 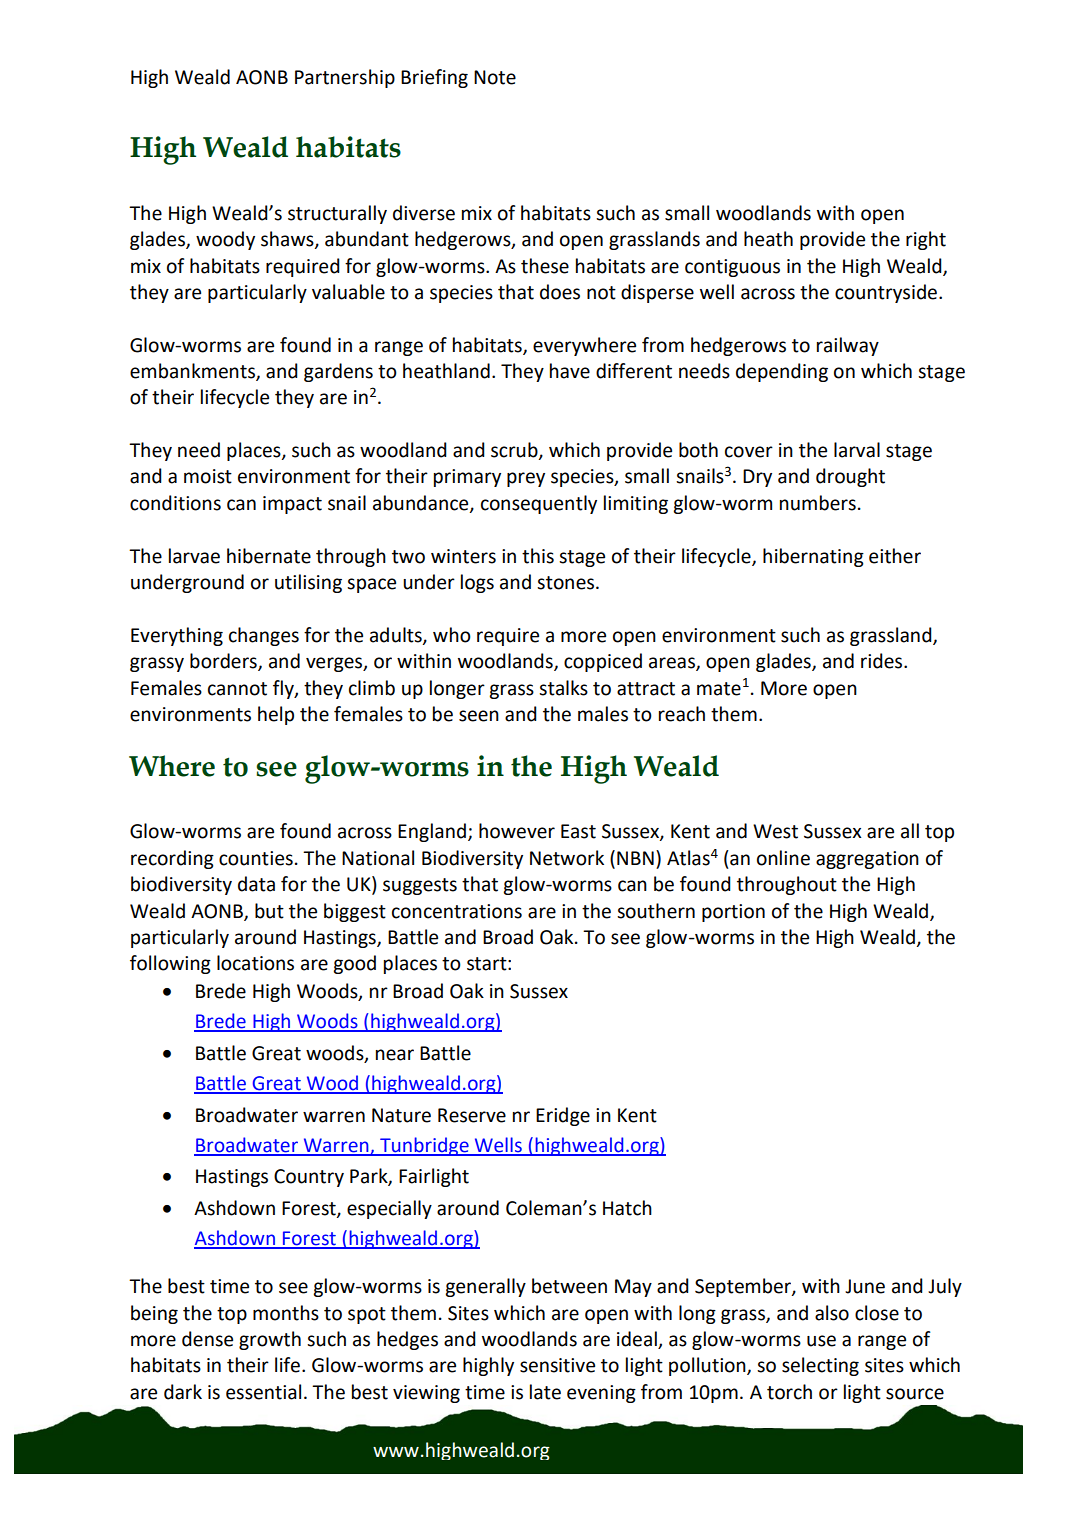 I want to click on larval, so click(x=857, y=450).
